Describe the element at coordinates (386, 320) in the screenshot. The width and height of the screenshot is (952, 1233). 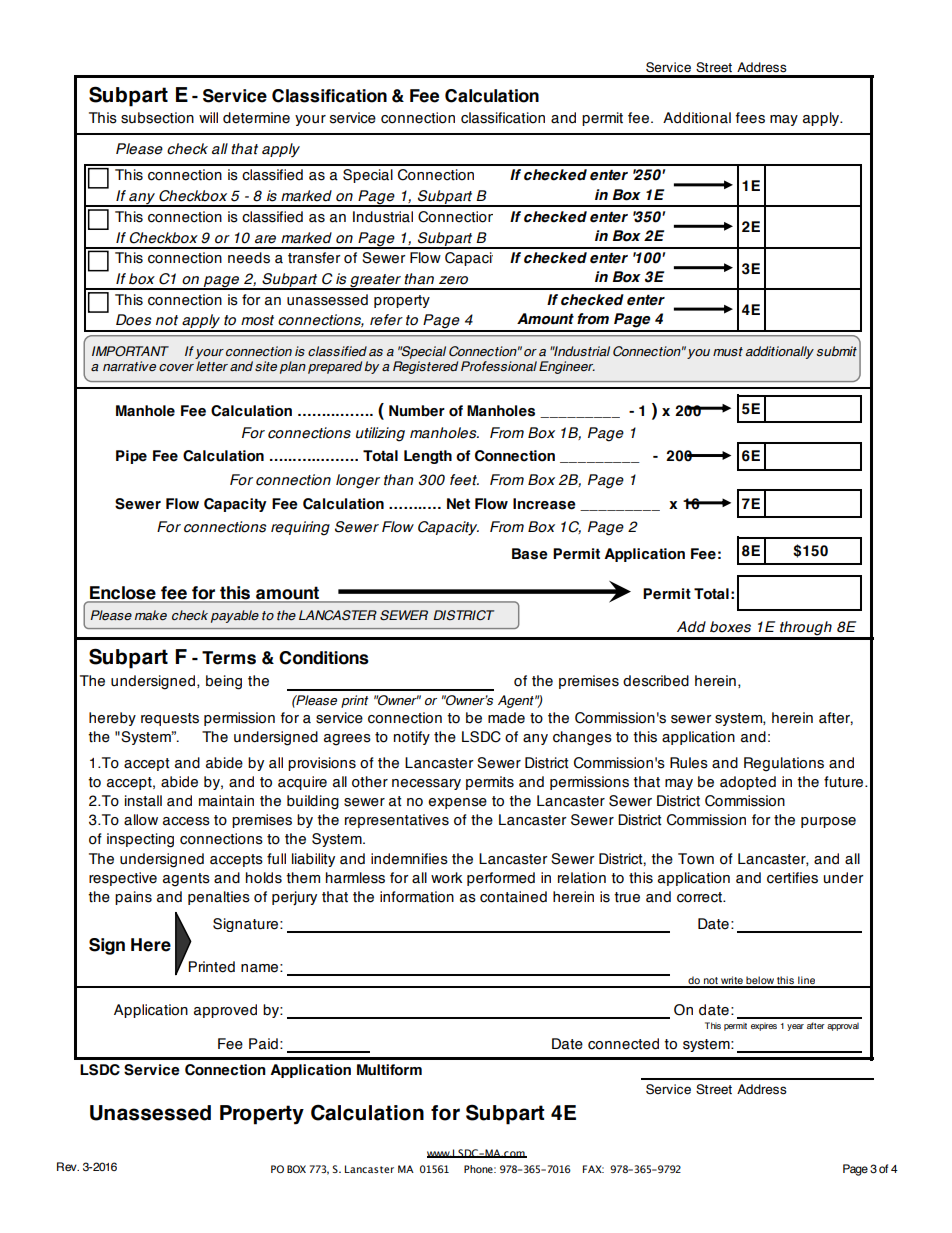
I see `refer` at that location.
